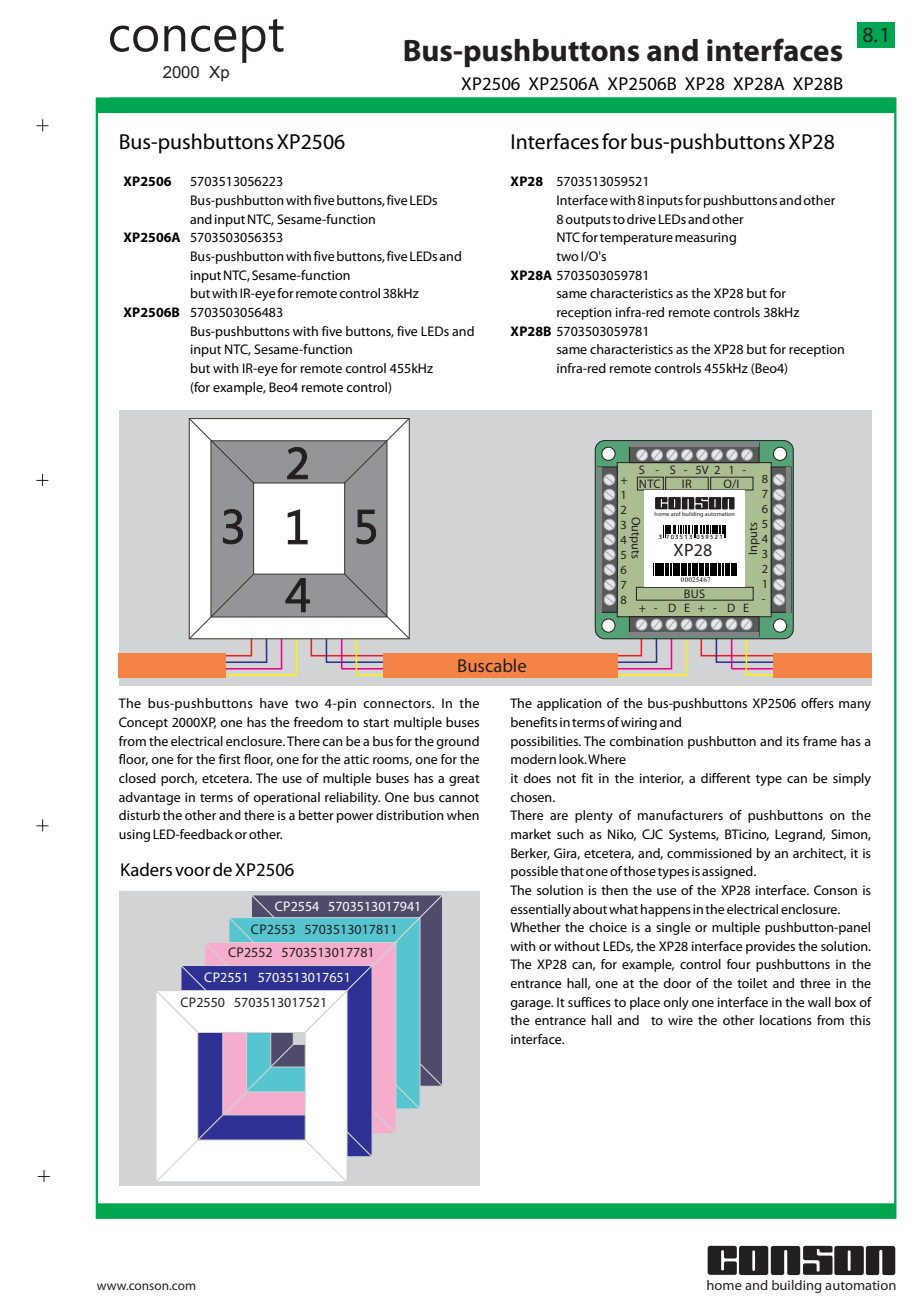  Describe the element at coordinates (705, 238) in the page. I see `measuring` at that location.
